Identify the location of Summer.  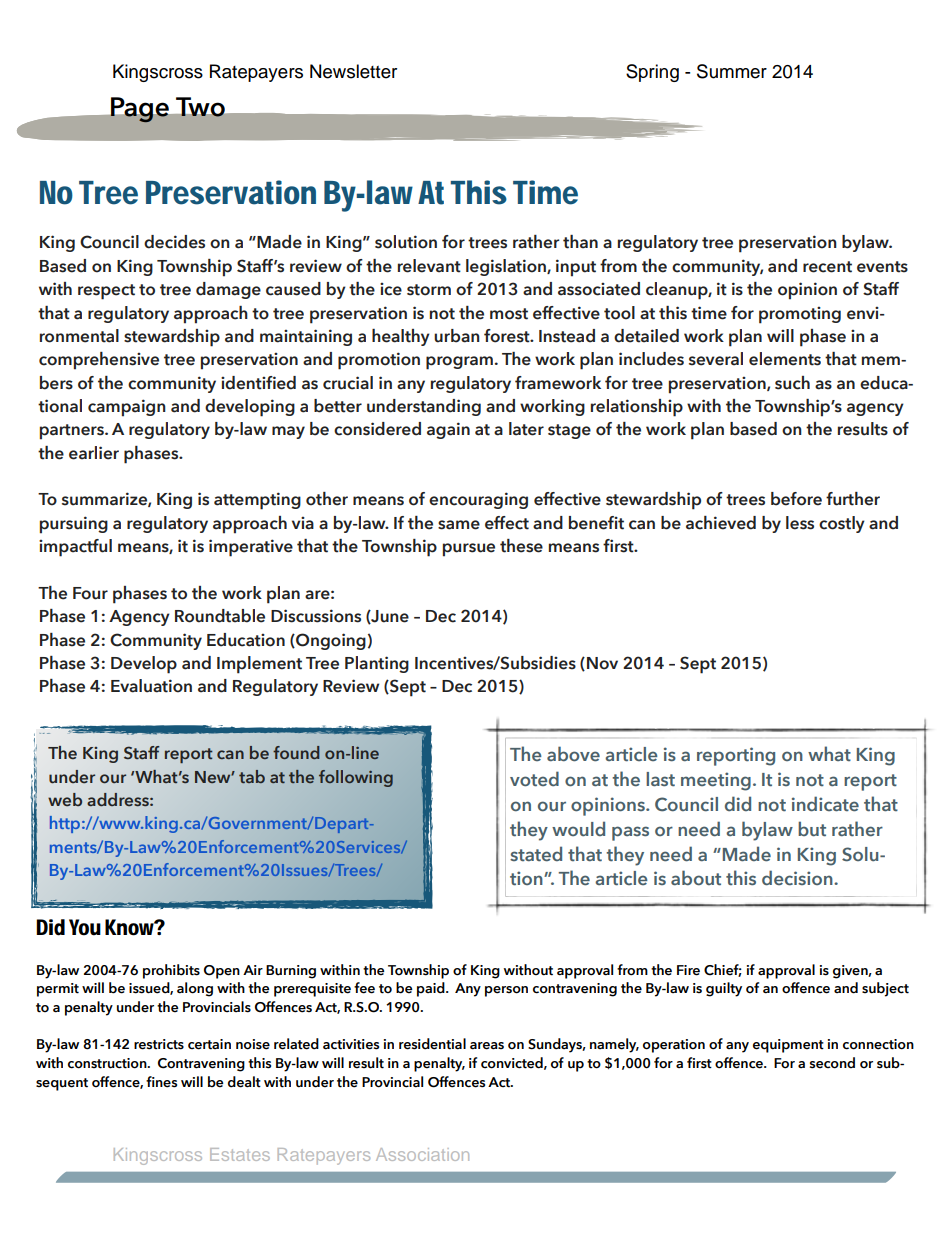
(732, 71).
